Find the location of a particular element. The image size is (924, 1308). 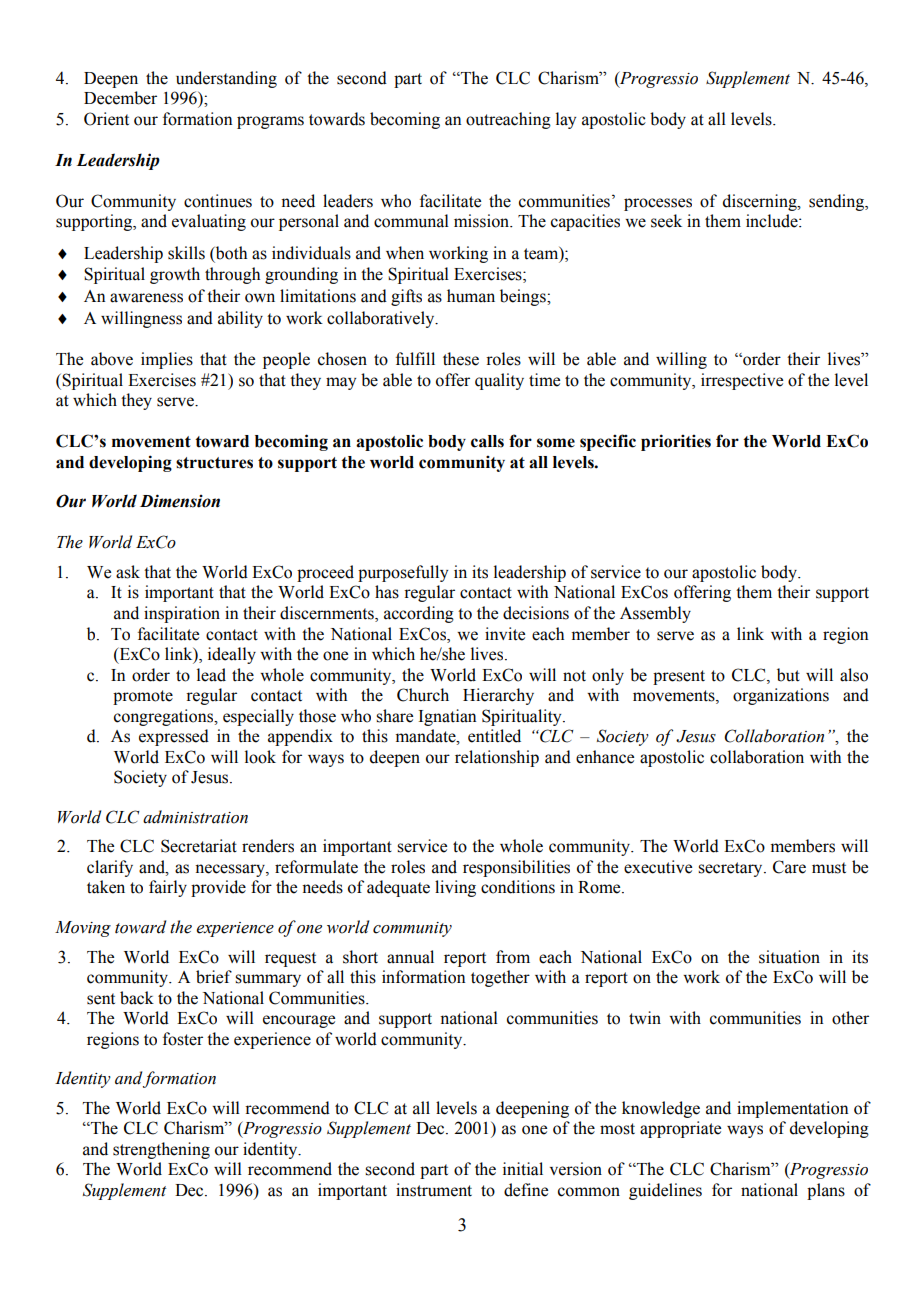

priorities is located at coordinates (676, 442).
